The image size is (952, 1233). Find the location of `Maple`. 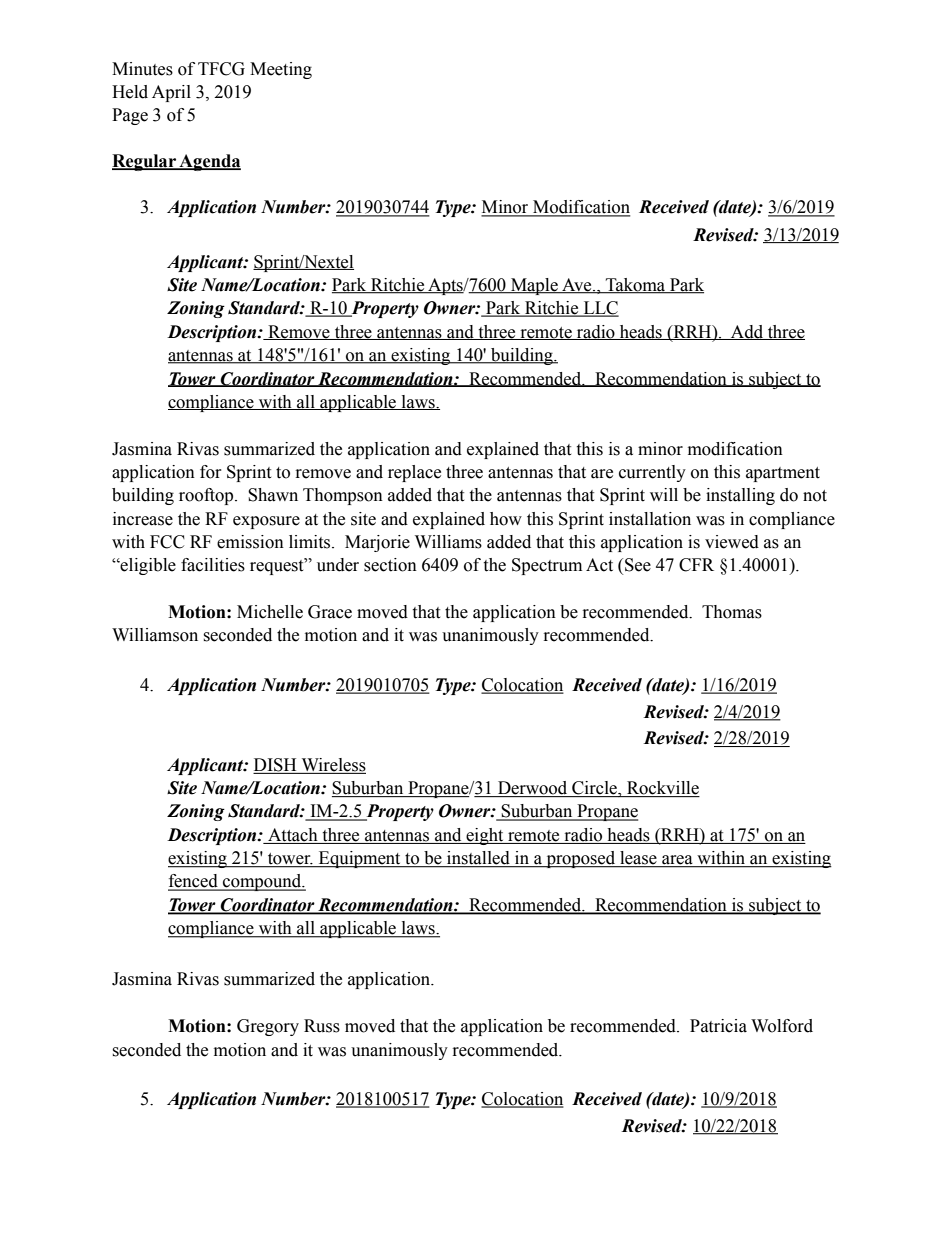

Maple is located at coordinates (534, 286).
